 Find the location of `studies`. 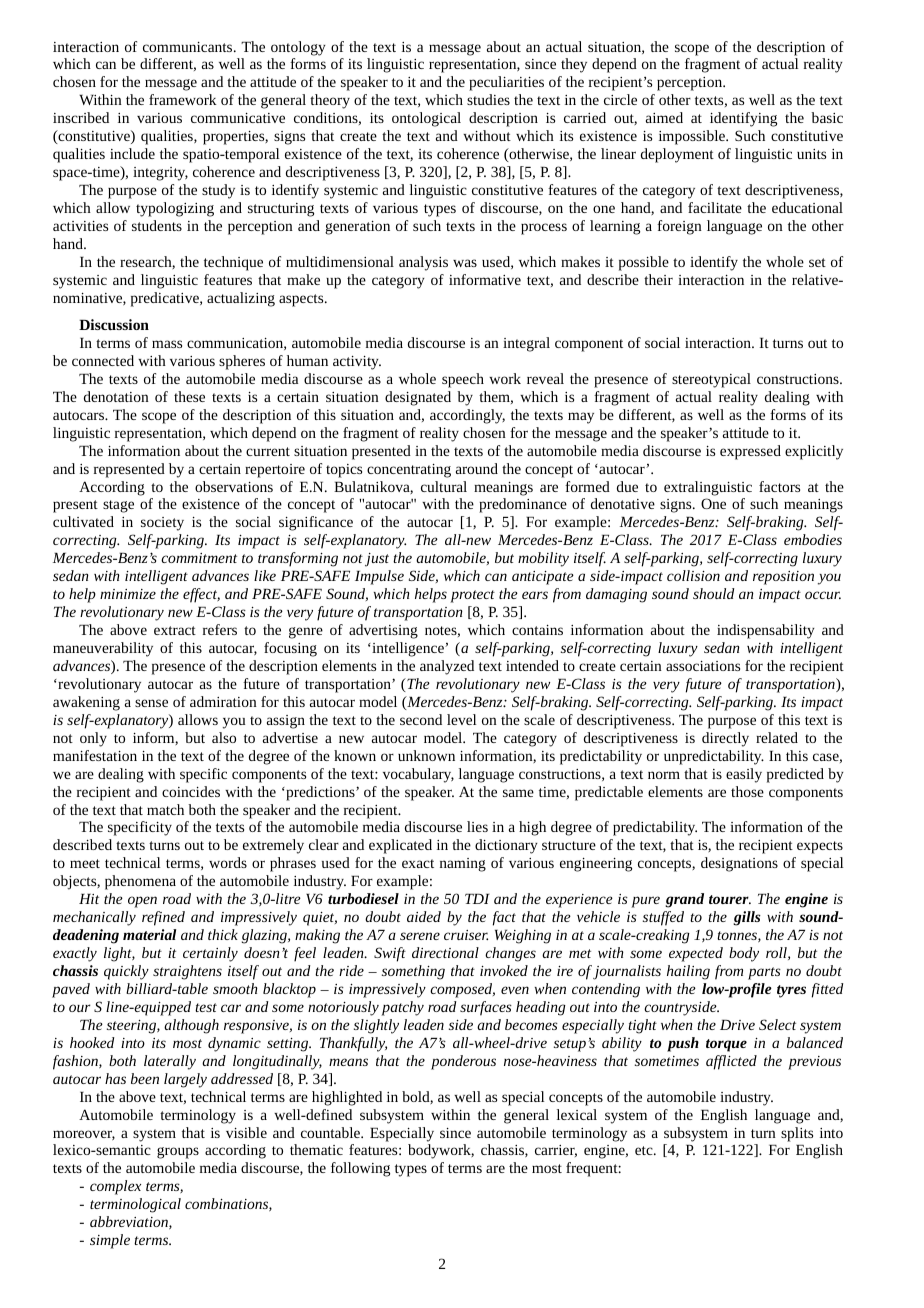

studies is located at coordinates (488, 99).
